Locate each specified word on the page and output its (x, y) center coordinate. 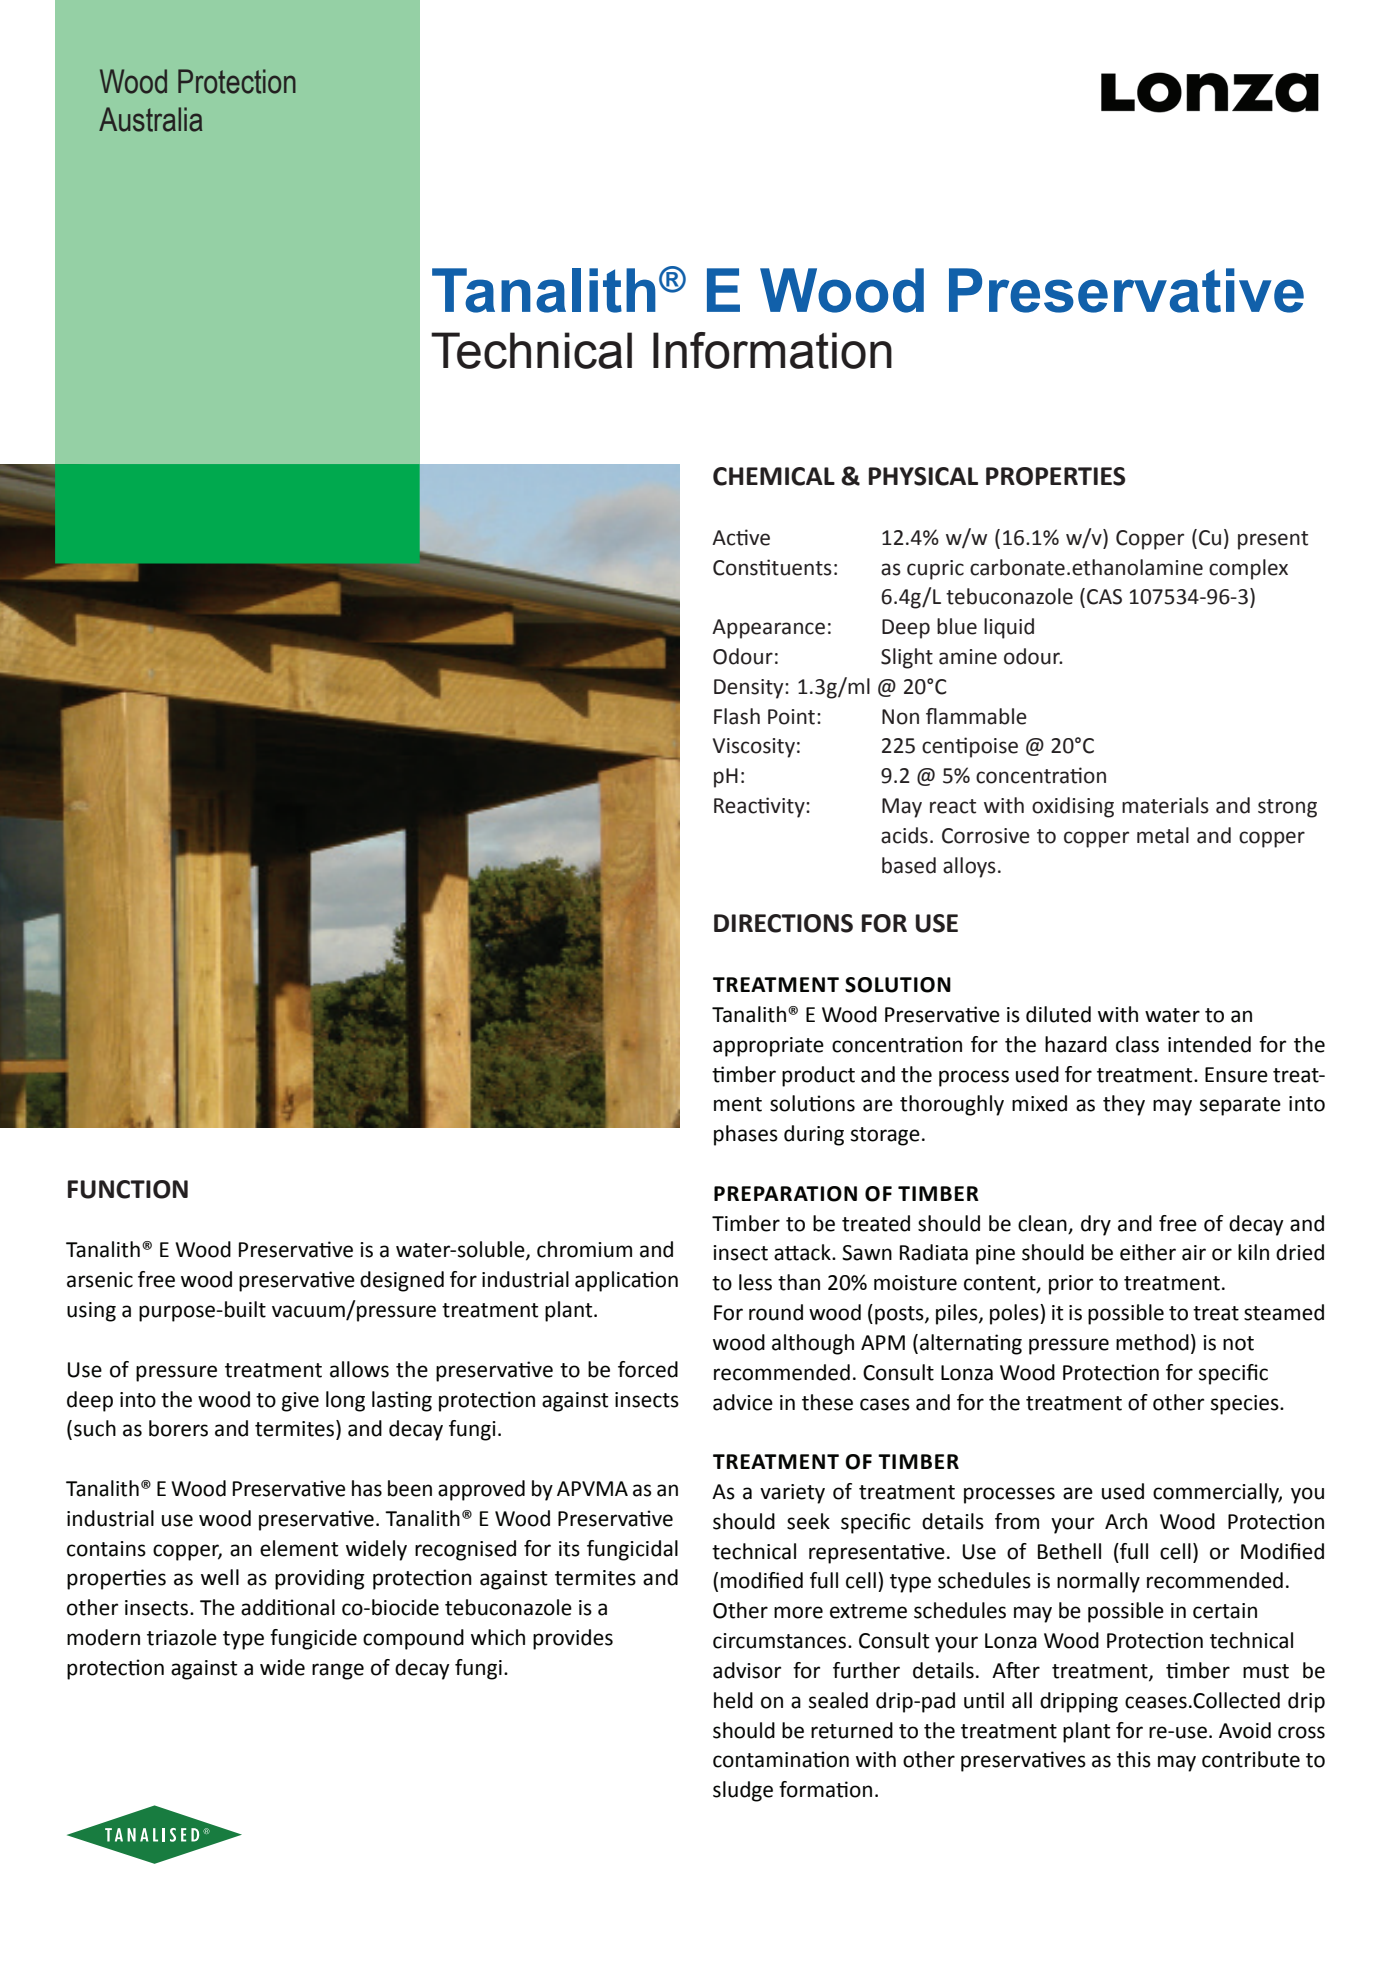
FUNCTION (128, 1189)
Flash (737, 716)
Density (750, 689)
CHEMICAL (774, 476)
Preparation (785, 1194)
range (338, 1671)
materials (1165, 805)
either (1148, 1252)
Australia (150, 119)
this (1134, 1759)
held (733, 1700)
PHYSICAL (923, 476)
